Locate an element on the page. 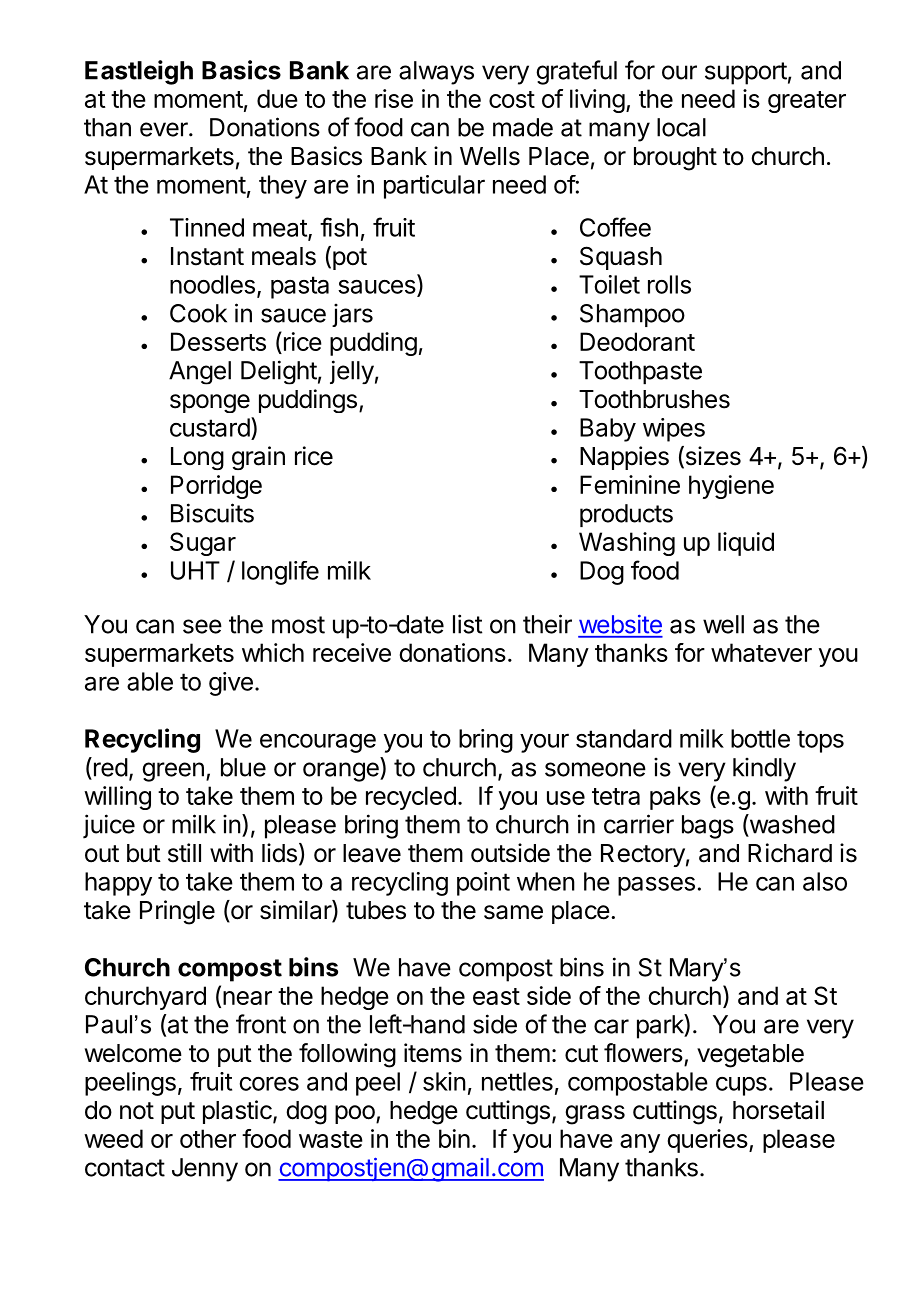  queries is located at coordinates (708, 1141).
